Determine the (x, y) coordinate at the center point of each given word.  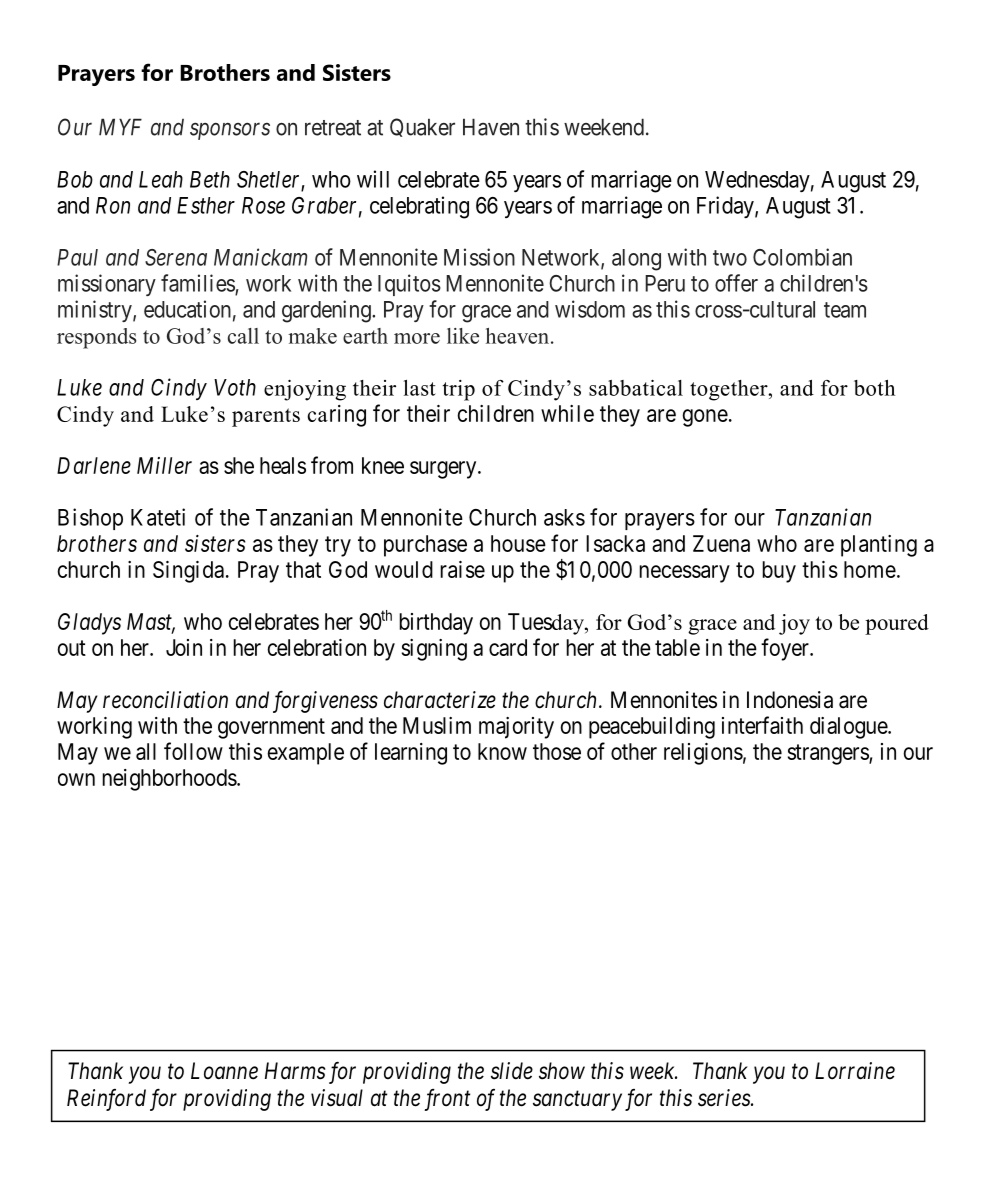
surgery (444, 470)
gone (705, 418)
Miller (164, 465)
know (502, 751)
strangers (829, 754)
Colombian (802, 257)
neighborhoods (169, 780)
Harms (295, 1071)
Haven (491, 127)
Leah (161, 179)
